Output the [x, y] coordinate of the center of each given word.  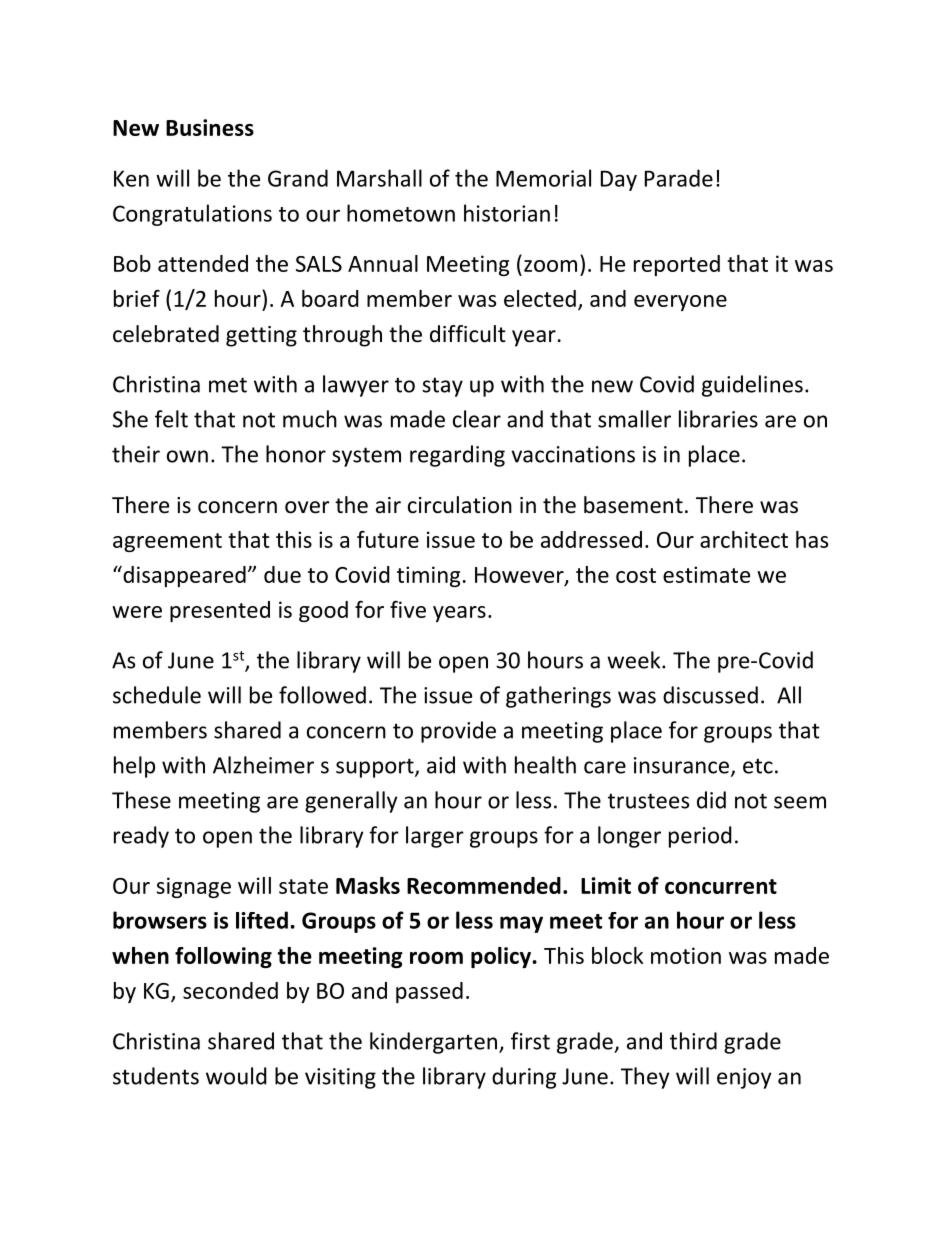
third [693, 1041]
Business [210, 127]
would [236, 1076]
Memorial [543, 178]
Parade [679, 178]
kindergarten [433, 1043]
